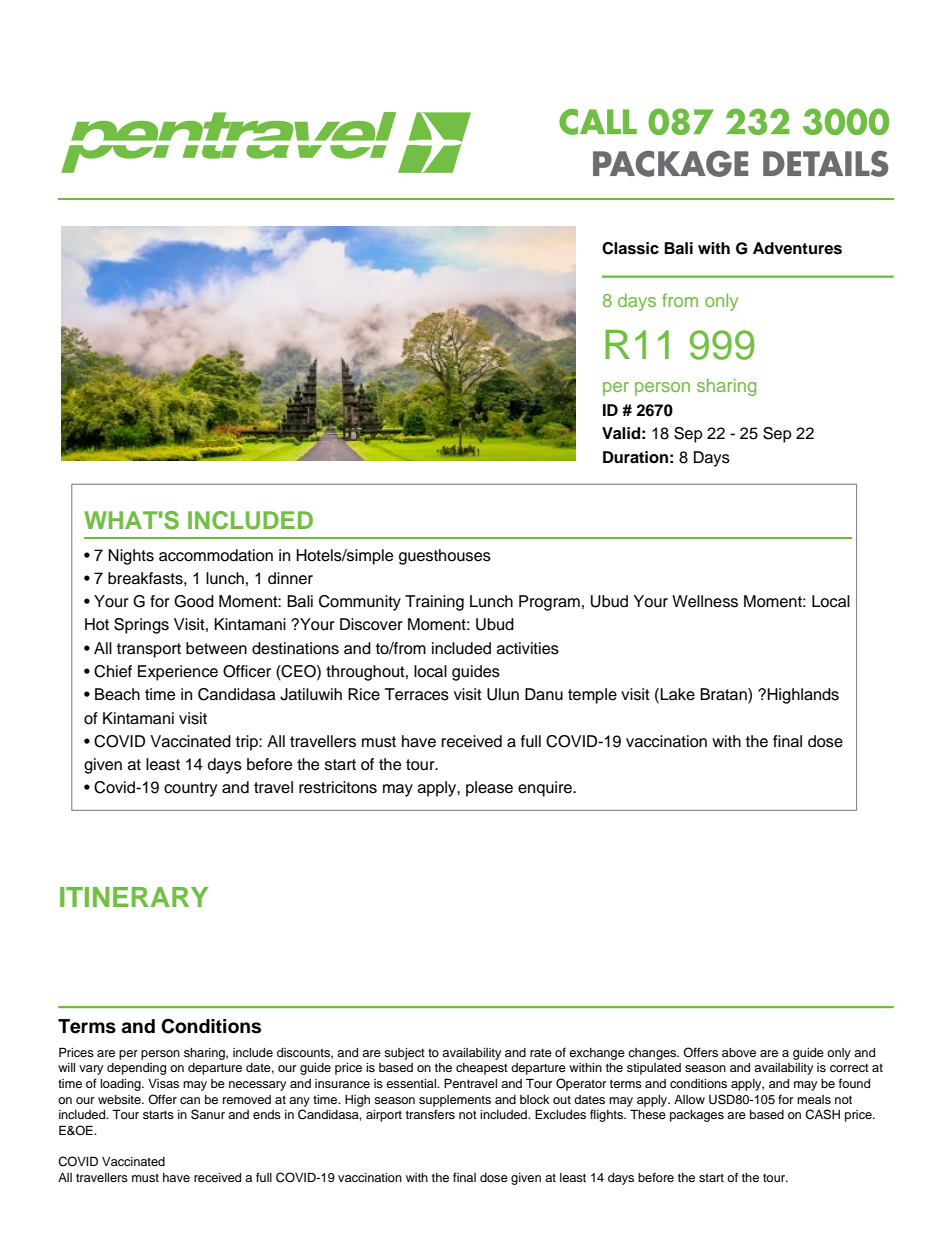 This screenshot has width=952, height=1233. Describe the element at coordinates (814, 1099) in the screenshot. I see `meals` at that location.
